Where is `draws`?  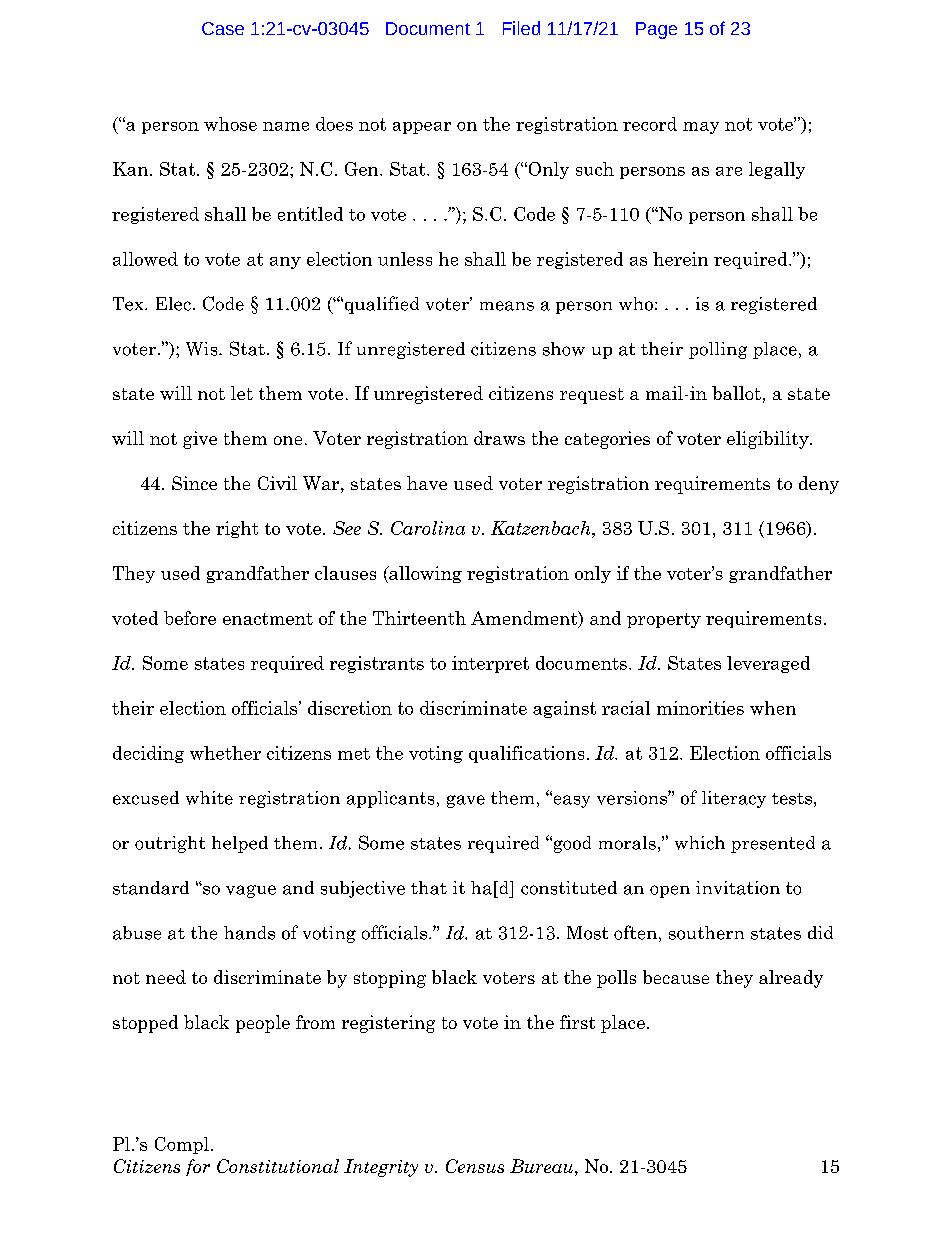 draws is located at coordinates (499, 438).
